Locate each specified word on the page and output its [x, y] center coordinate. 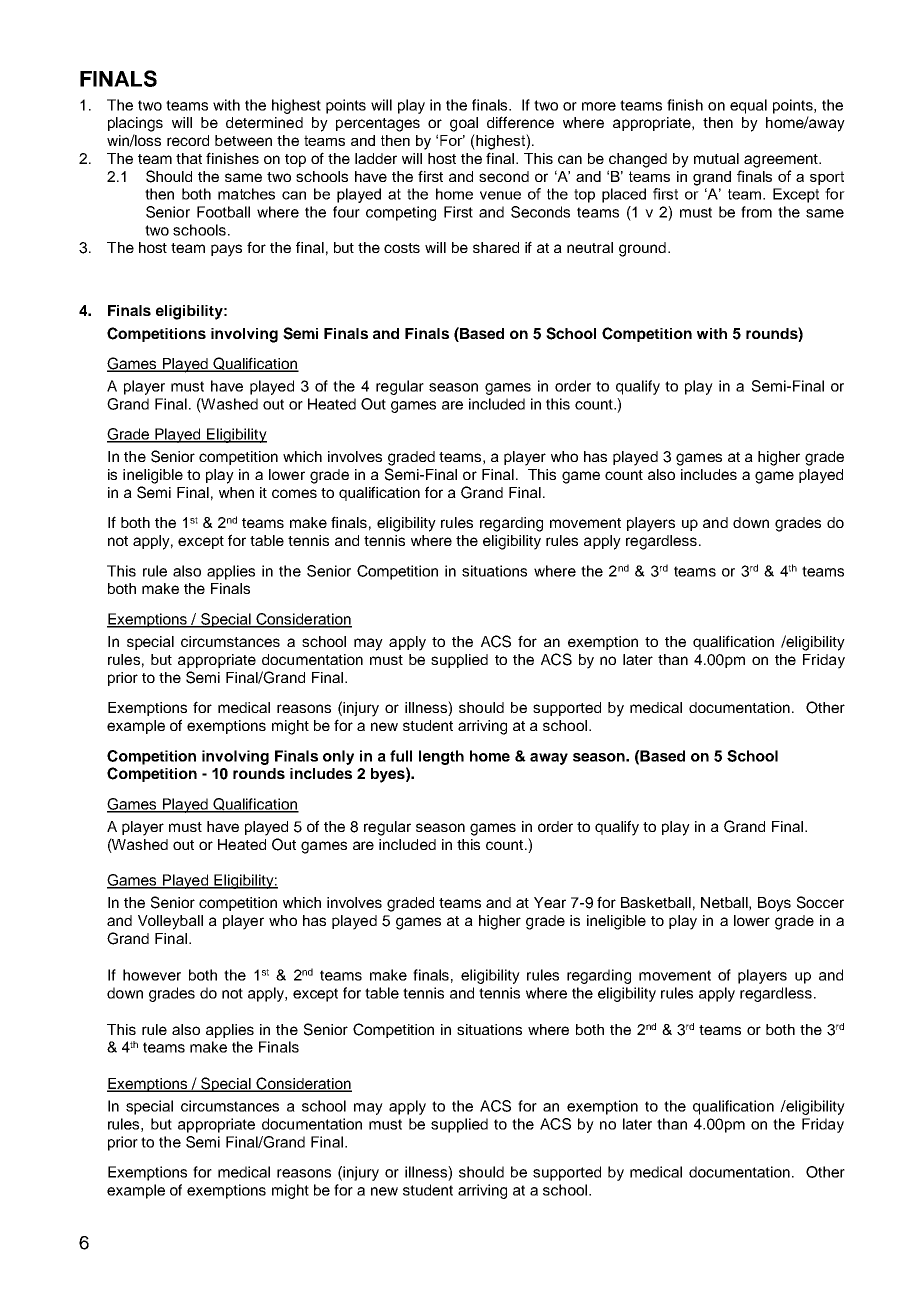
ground [642, 249]
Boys [774, 904]
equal [748, 106]
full [401, 756]
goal [464, 124]
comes [294, 493]
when [236, 492]
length [441, 757]
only [338, 757]
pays [226, 250]
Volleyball [170, 922]
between [243, 140]
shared [496, 247]
